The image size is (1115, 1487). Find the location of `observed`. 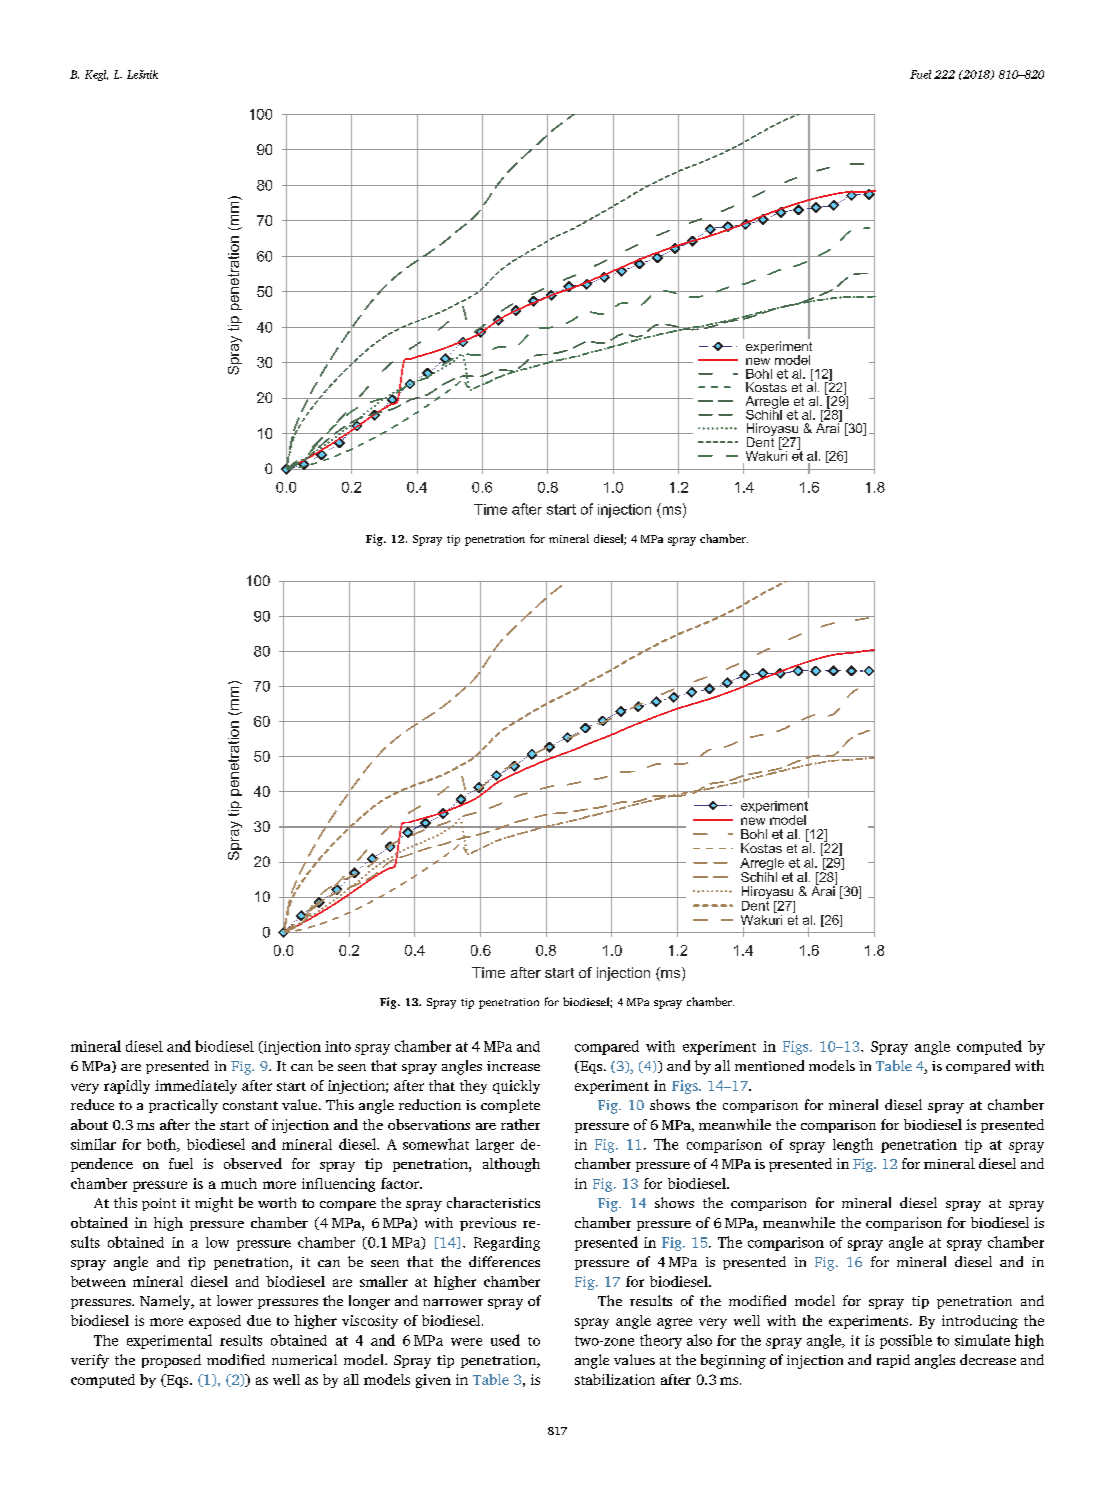

observed is located at coordinates (253, 1163).
